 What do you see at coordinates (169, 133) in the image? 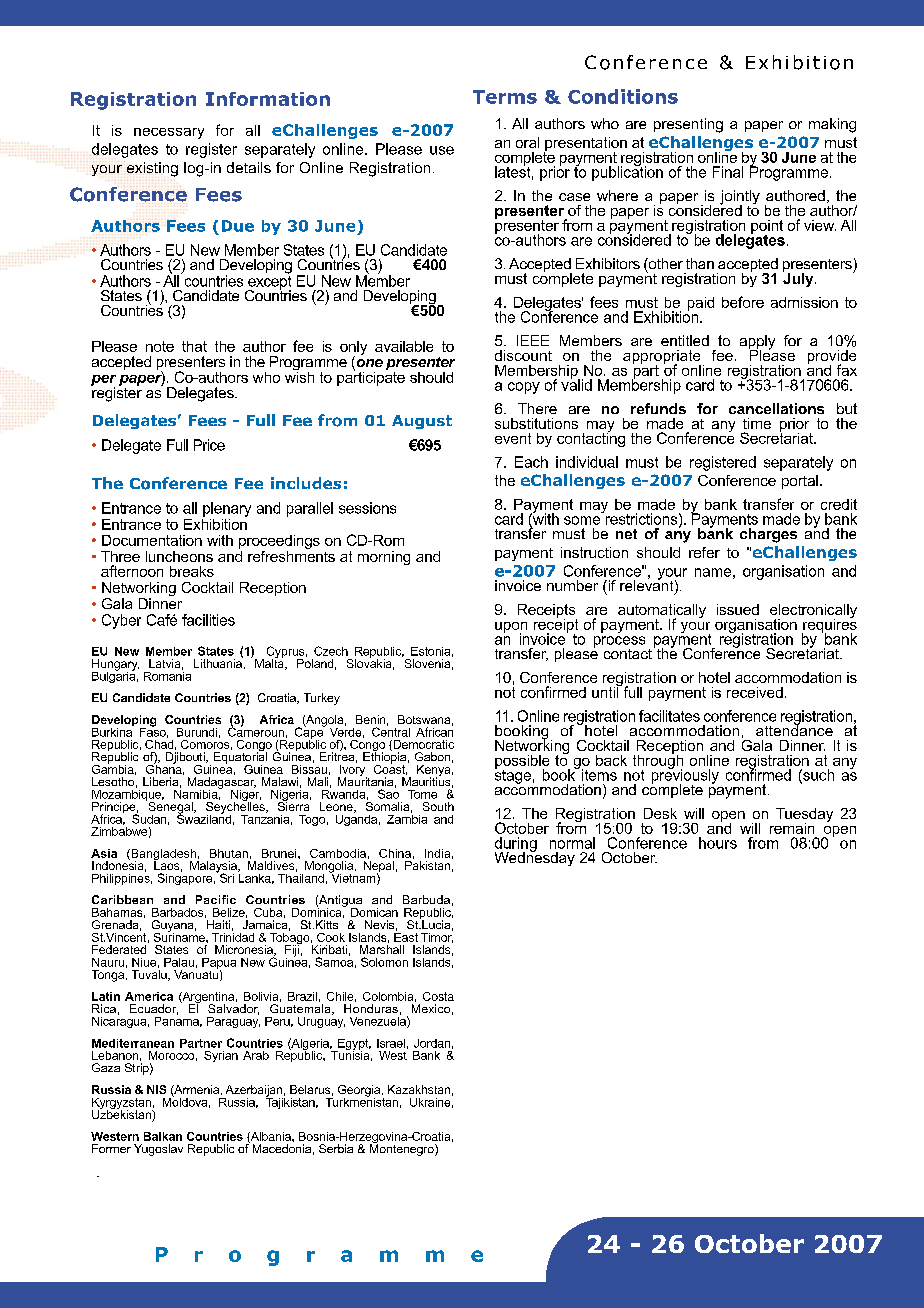
I see `necessary` at bounding box center [169, 133].
